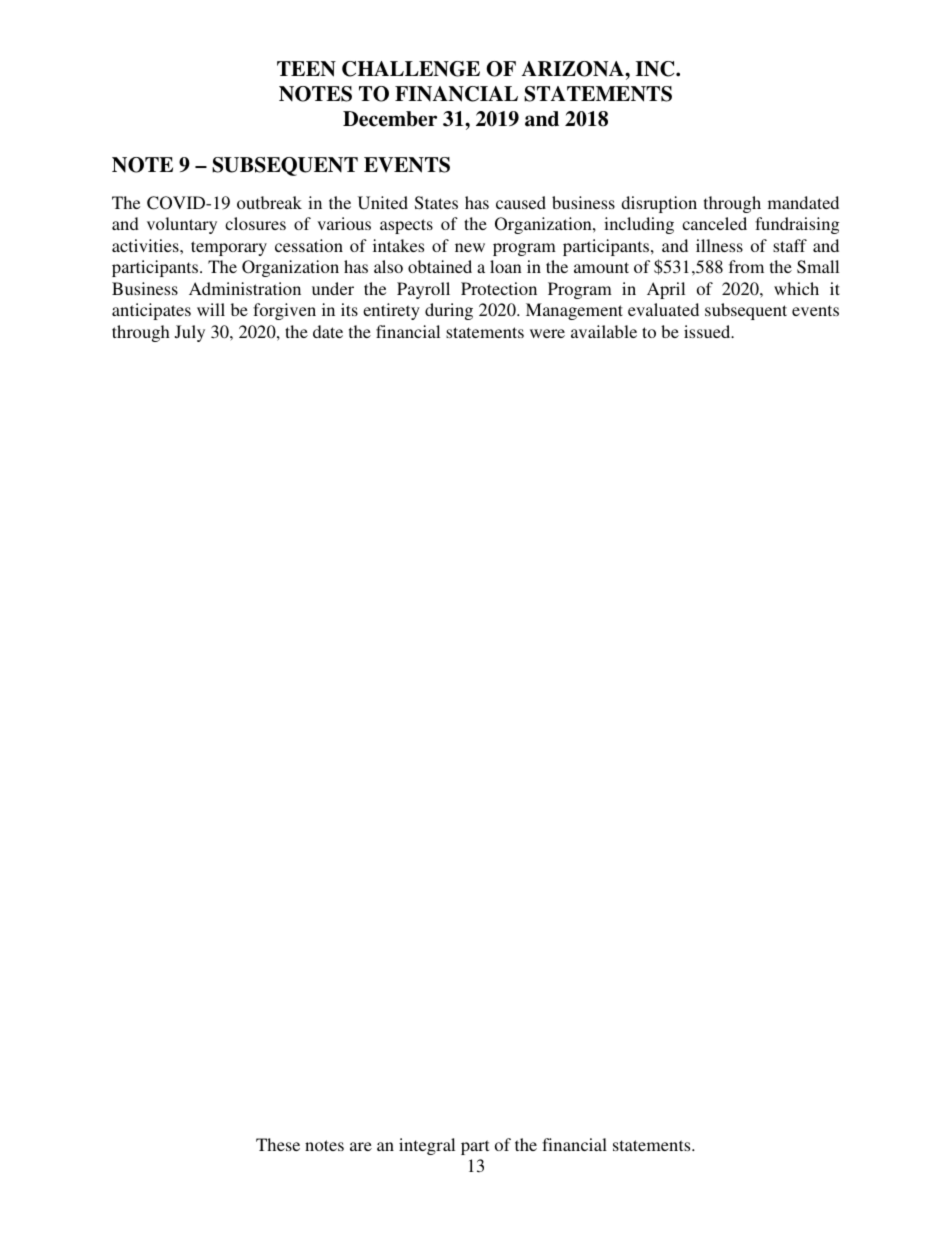  Describe the element at coordinates (190, 333) in the image. I see `July` at that location.
